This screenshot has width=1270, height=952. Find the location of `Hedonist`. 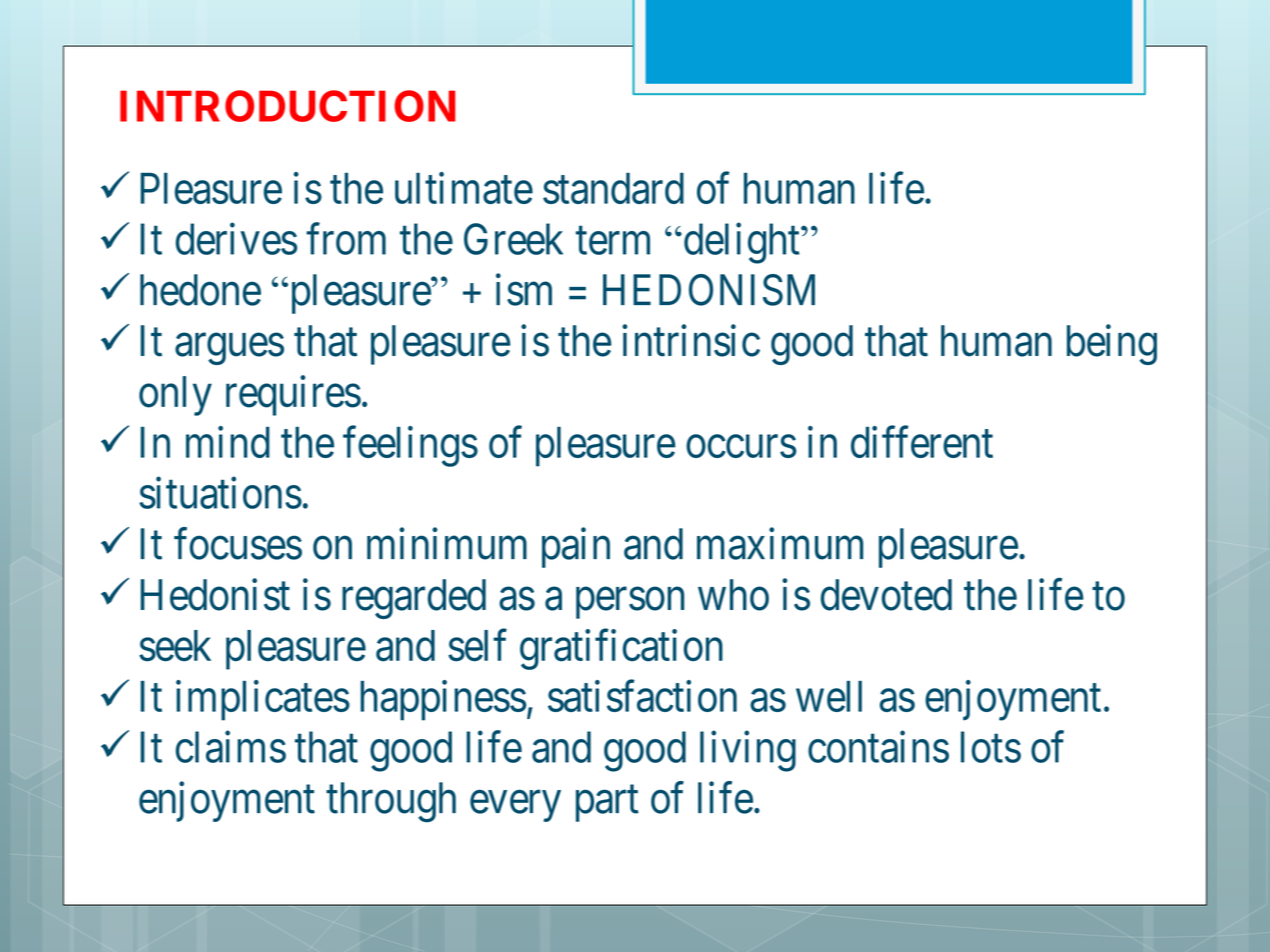

Hedonist is located at coordinates (215, 595).
